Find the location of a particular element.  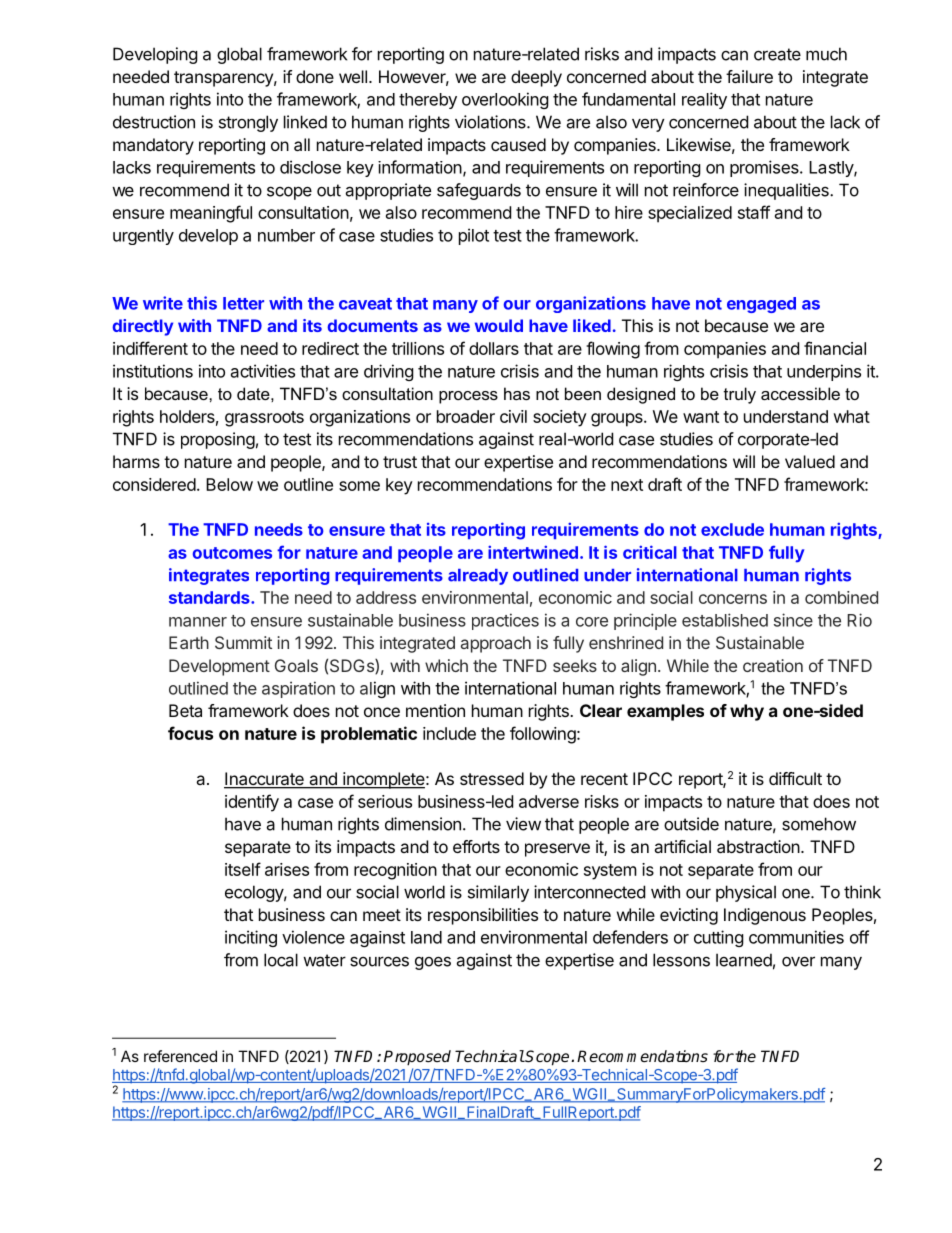

following is located at coordinates (543, 735).
